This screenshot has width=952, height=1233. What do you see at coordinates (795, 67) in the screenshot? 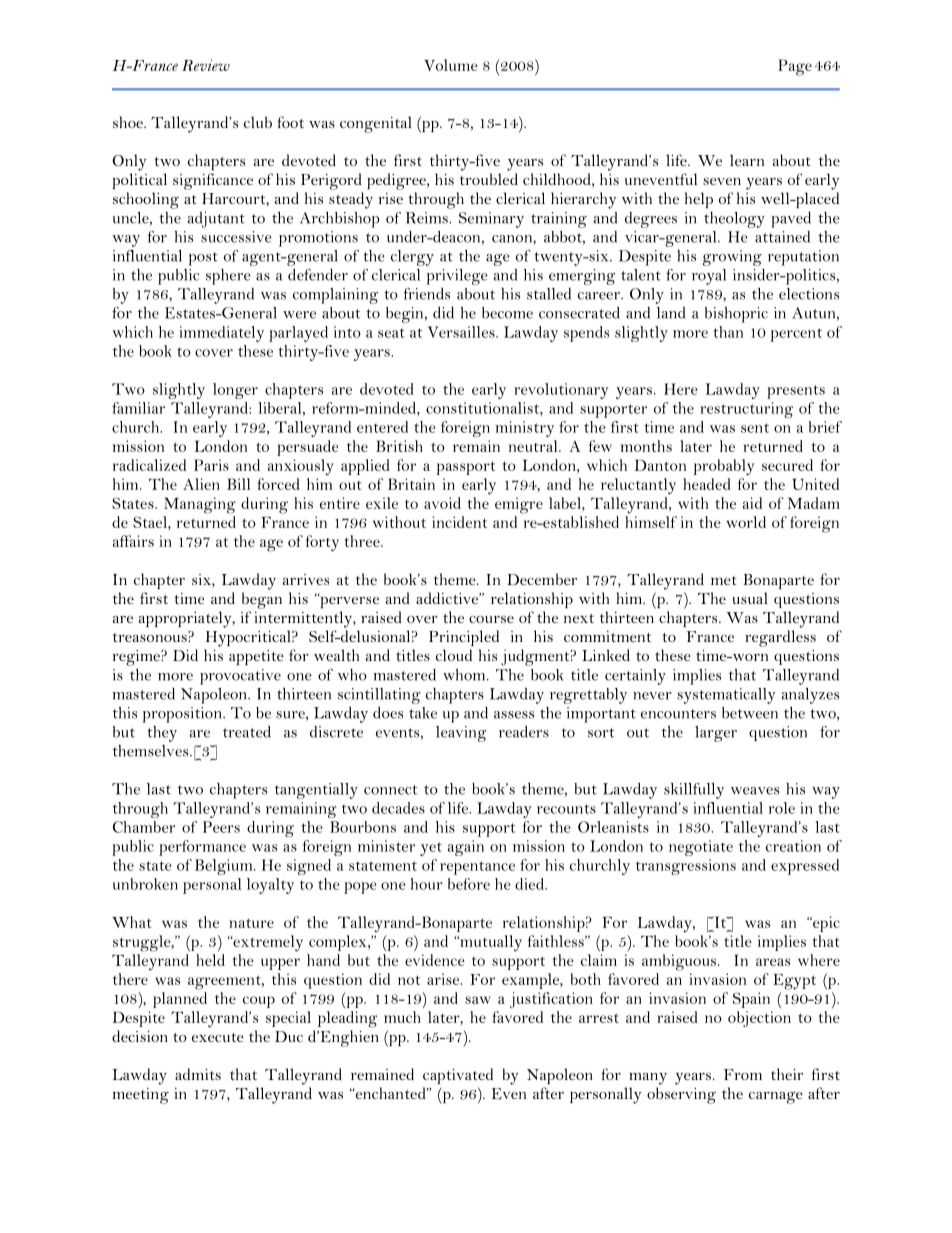
I see `Page` at bounding box center [795, 67].
